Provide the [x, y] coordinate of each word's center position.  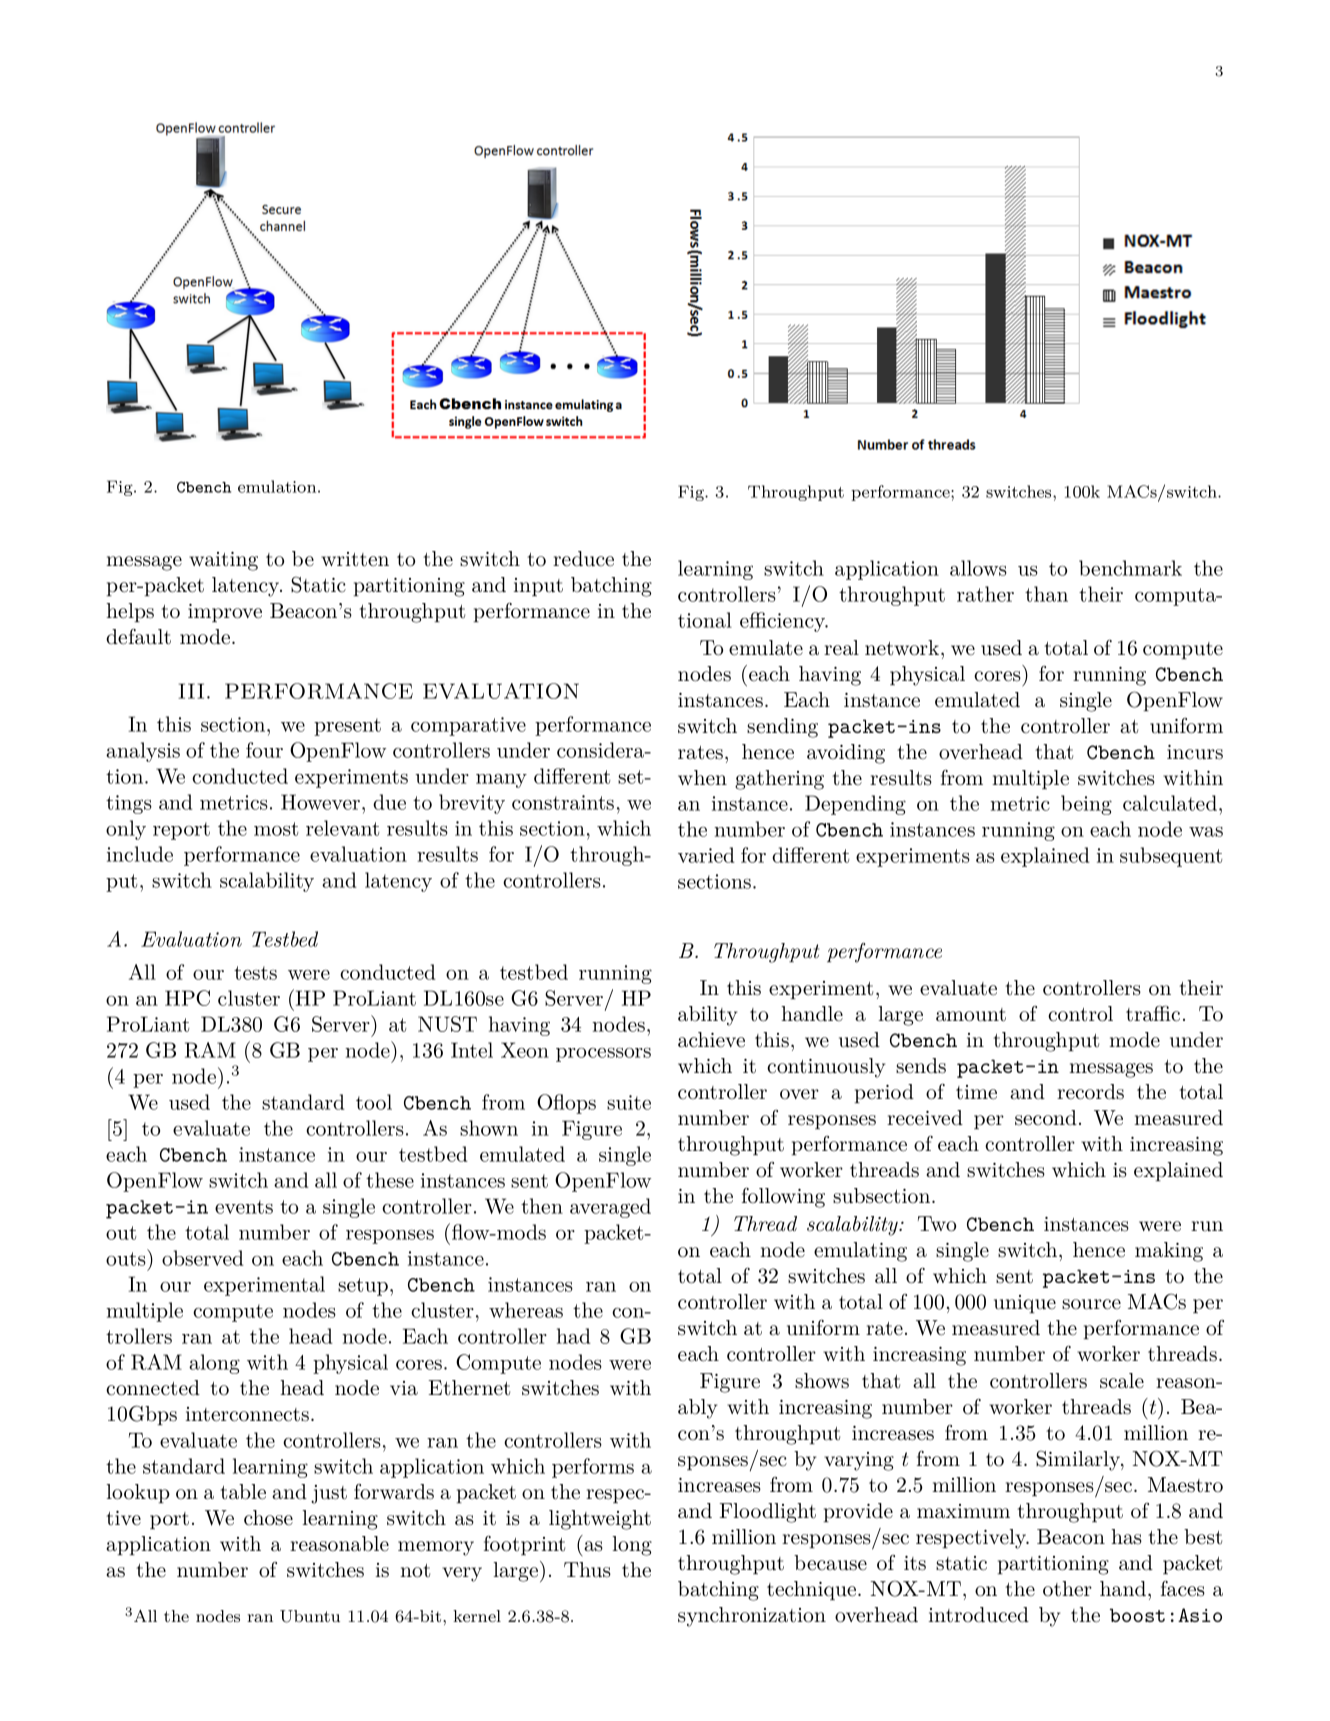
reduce [583, 559]
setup [363, 1287]
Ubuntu [310, 1616]
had [574, 1336]
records [1090, 1092]
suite [629, 1102]
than [1046, 594]
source [1091, 1304]
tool [374, 1102]
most [276, 829]
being [1086, 805]
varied [706, 855]
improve [225, 613]
